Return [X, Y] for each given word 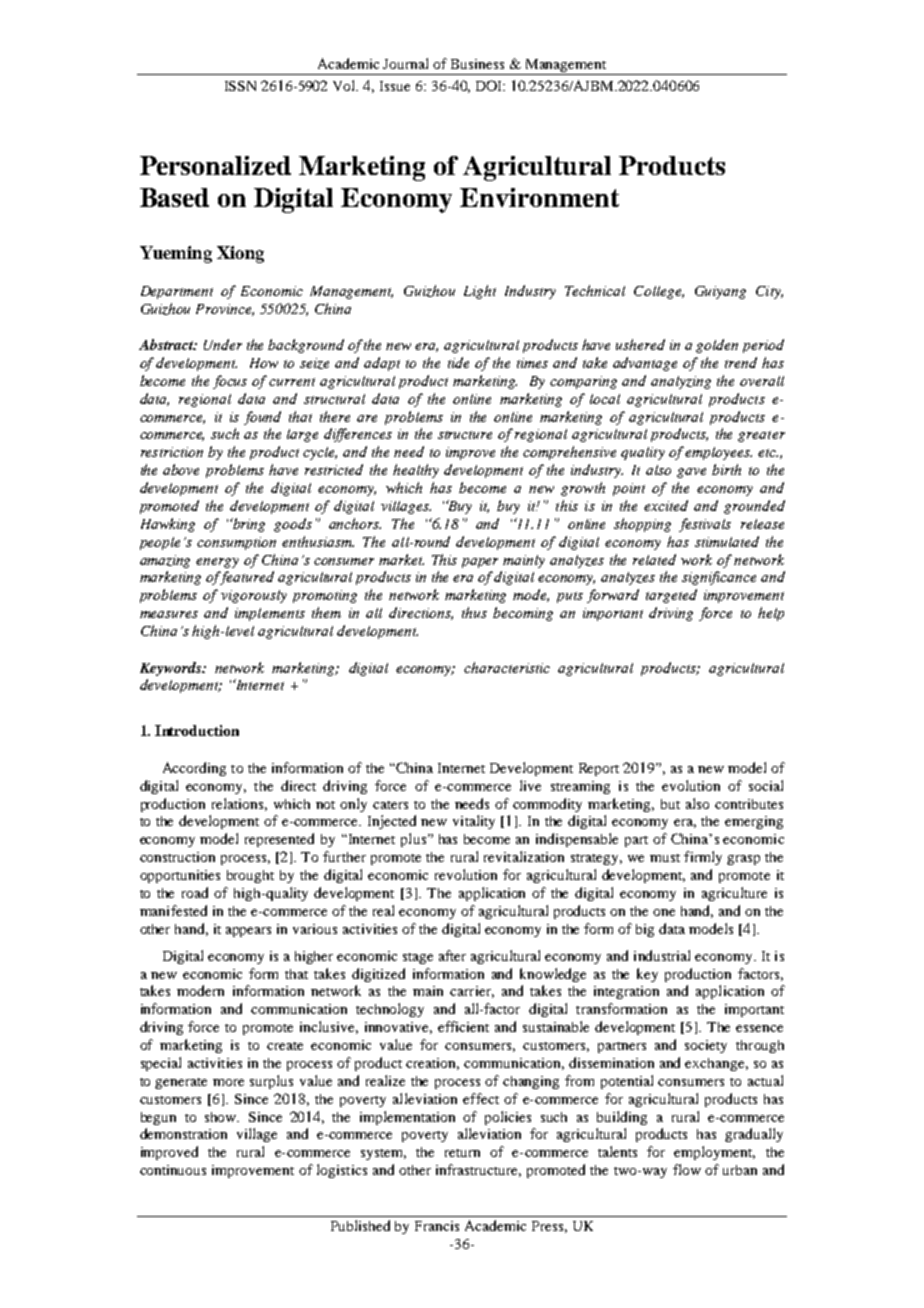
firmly [703, 858]
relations [239, 804]
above [181, 469]
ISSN [240, 86]
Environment [539, 197]
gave [691, 473]
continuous [173, 1170]
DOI [490, 85]
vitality [474, 822]
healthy [416, 471]
